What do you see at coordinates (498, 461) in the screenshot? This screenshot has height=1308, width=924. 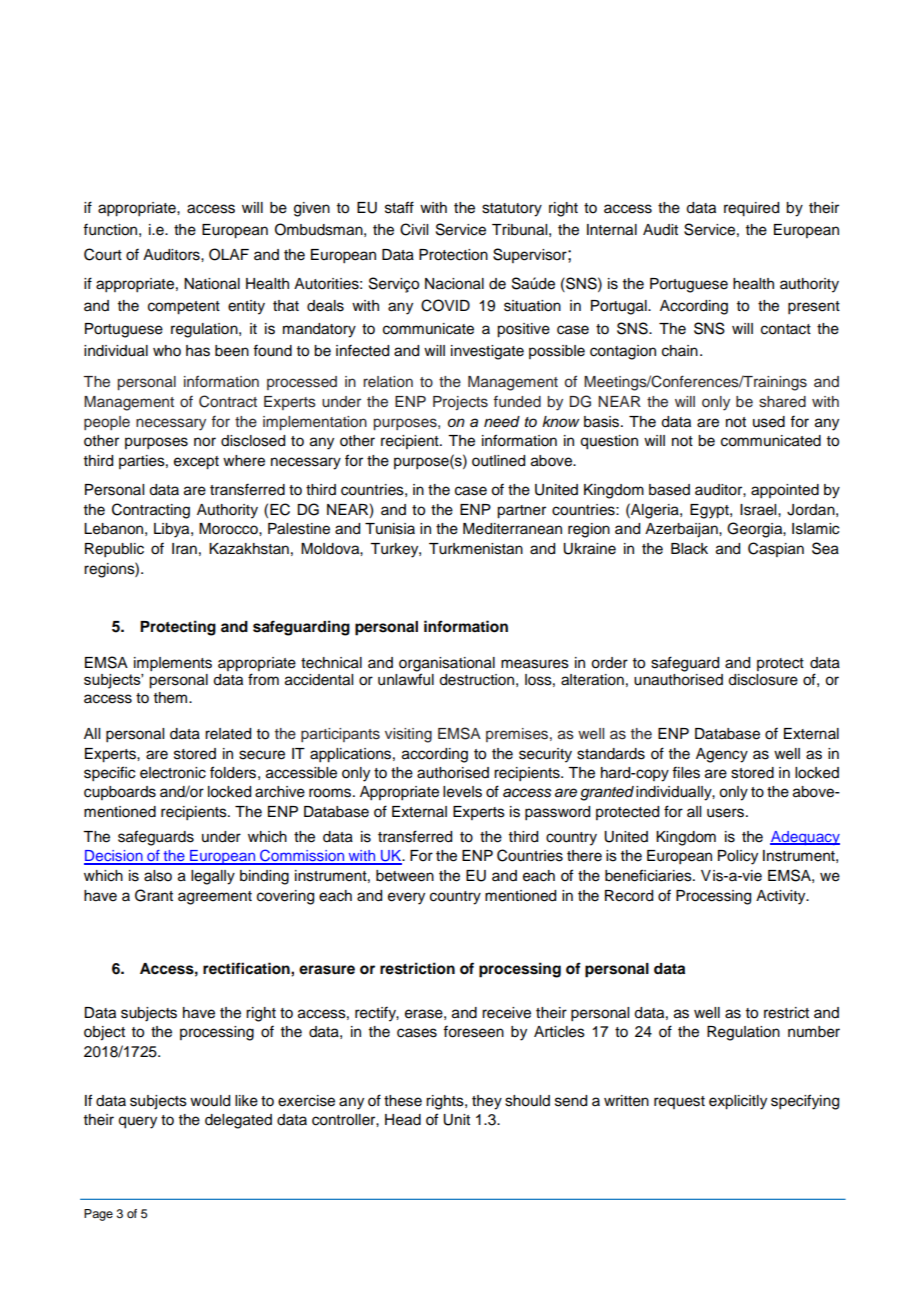 I see `outlined` at bounding box center [498, 461].
